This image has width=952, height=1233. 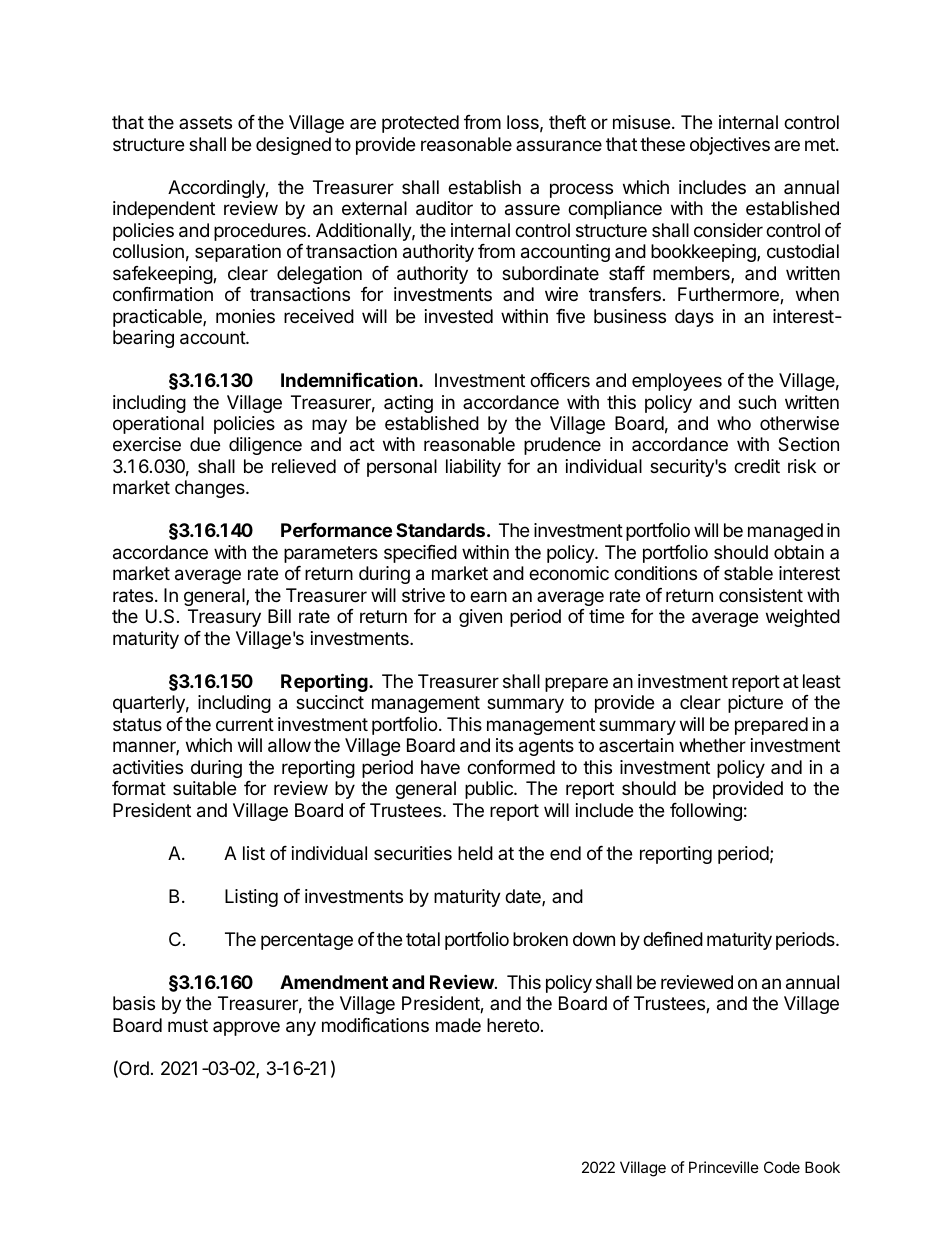 What do you see at coordinates (706, 812) in the image?
I see `following` at bounding box center [706, 812].
